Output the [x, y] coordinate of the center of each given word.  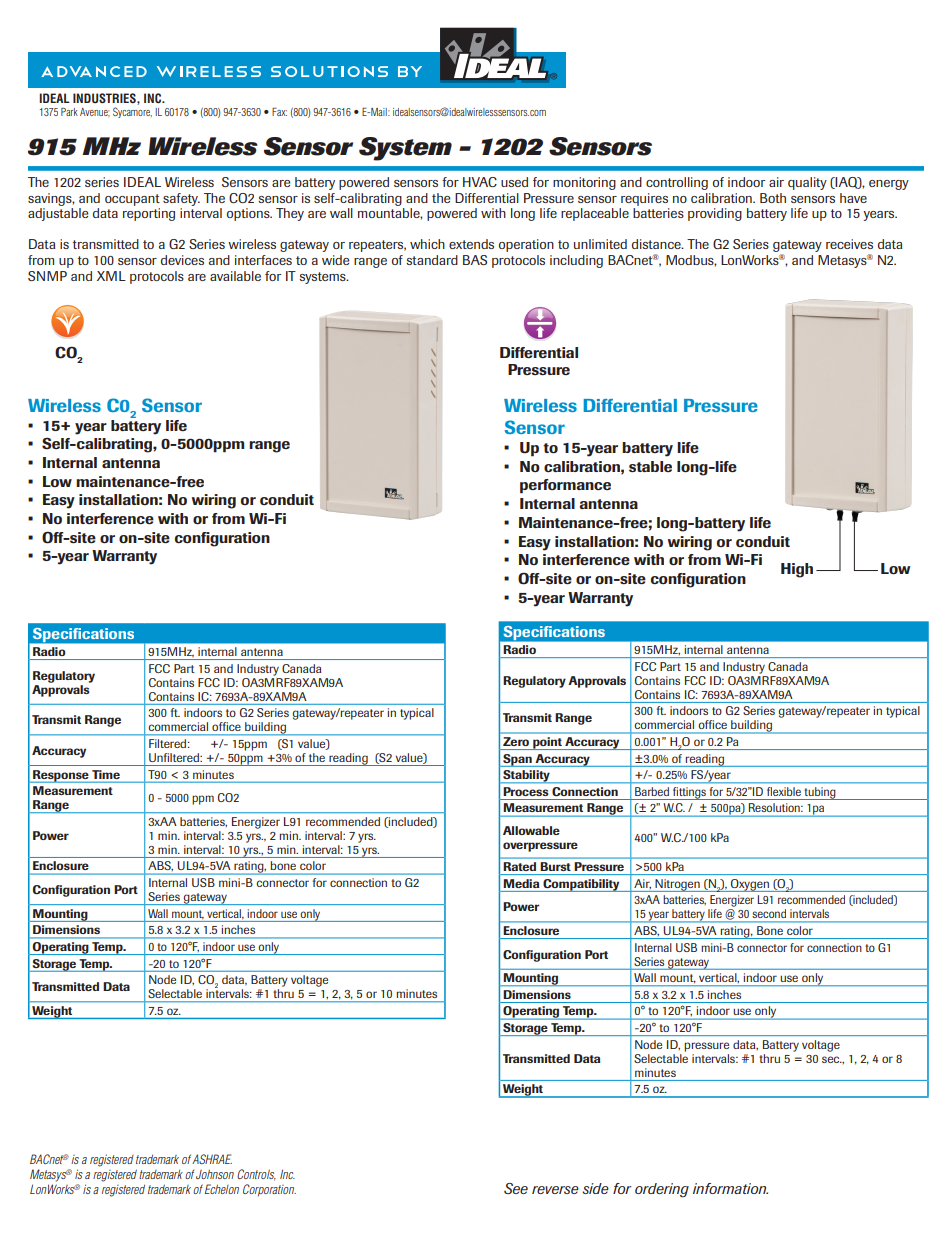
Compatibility [581, 885]
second [769, 913]
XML [111, 276]
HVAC [480, 182]
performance [565, 486]
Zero [516, 741]
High [797, 570]
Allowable [531, 830]
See [516, 1188]
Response [61, 776]
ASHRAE [212, 1159]
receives [849, 244]
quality [807, 183]
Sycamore [132, 112]
